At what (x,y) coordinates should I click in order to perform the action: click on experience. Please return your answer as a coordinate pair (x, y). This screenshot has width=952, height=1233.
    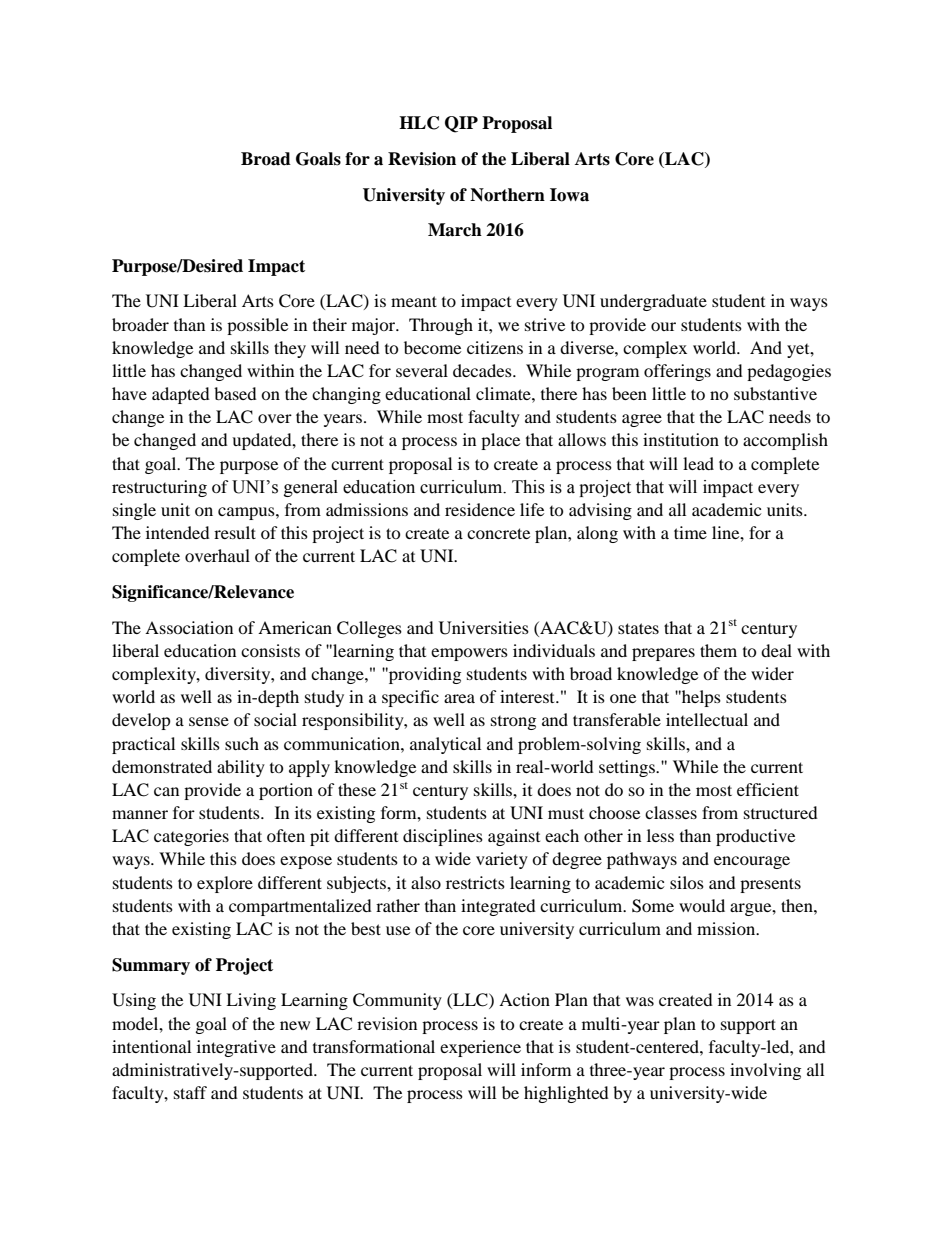
    Looking at the image, I should click on (480, 1048).
